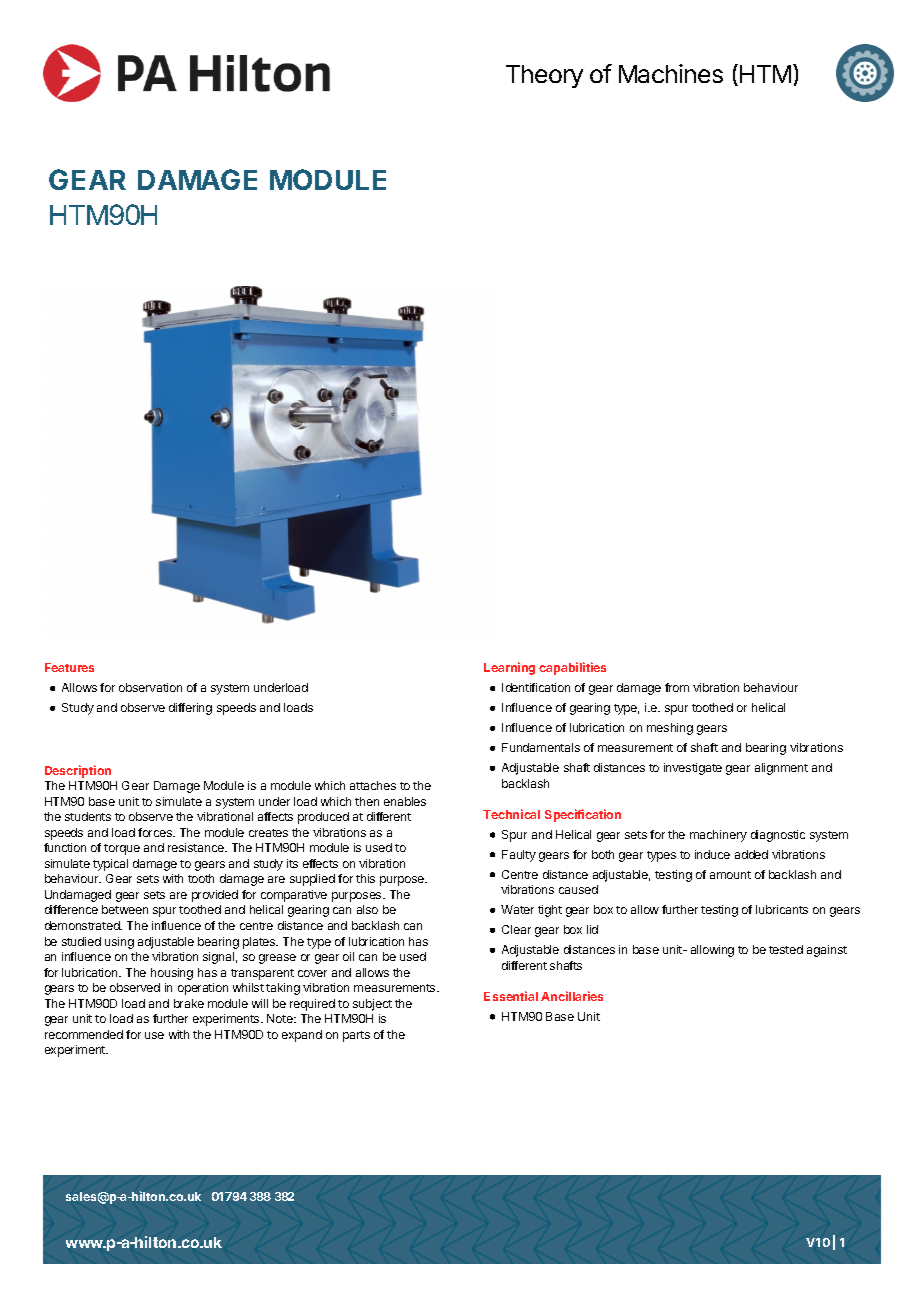 This page has height=1308, width=924. What do you see at coordinates (671, 73) in the page?
I see `Machines` at bounding box center [671, 73].
